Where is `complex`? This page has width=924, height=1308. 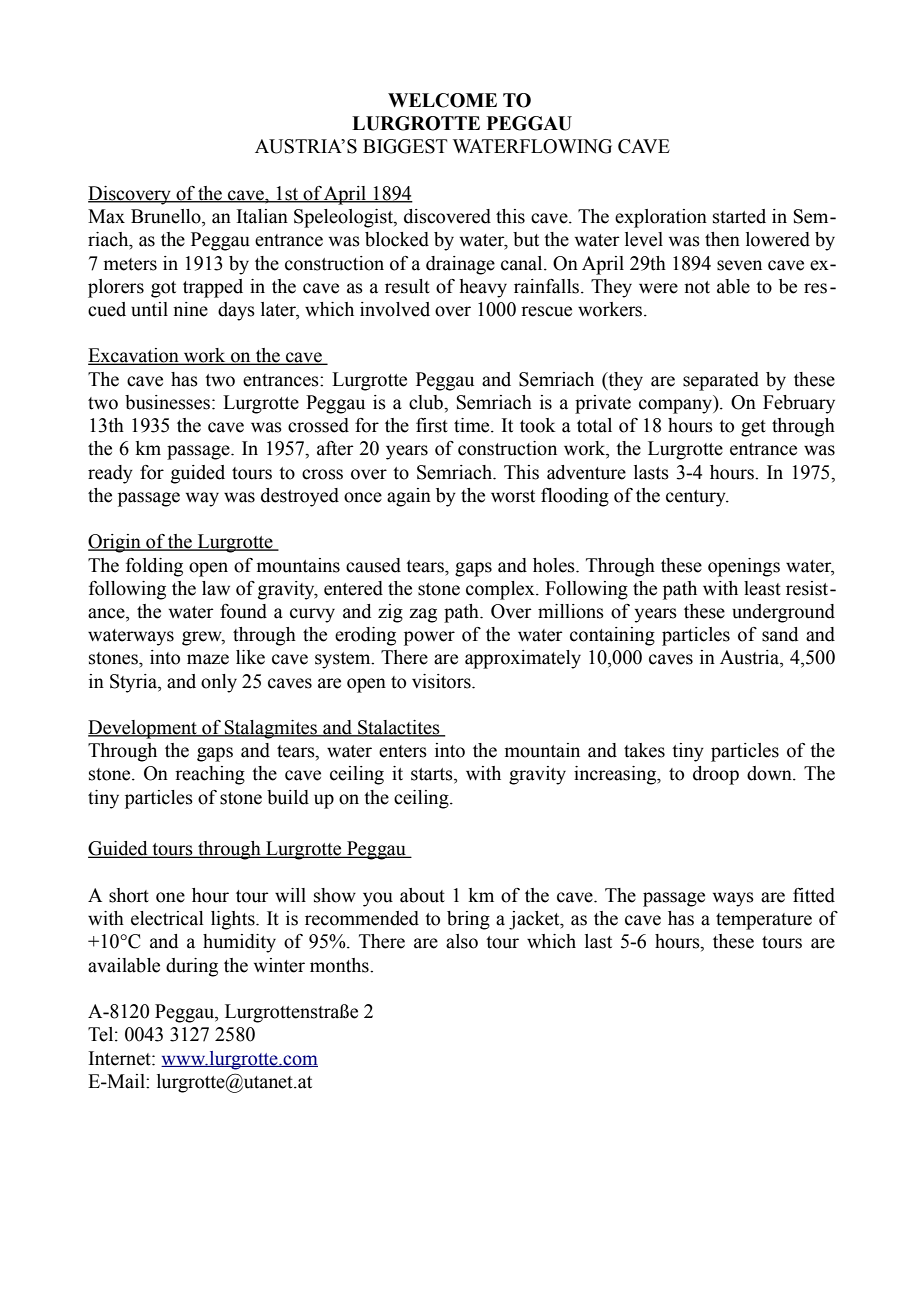
complex is located at coordinates (501, 590).
